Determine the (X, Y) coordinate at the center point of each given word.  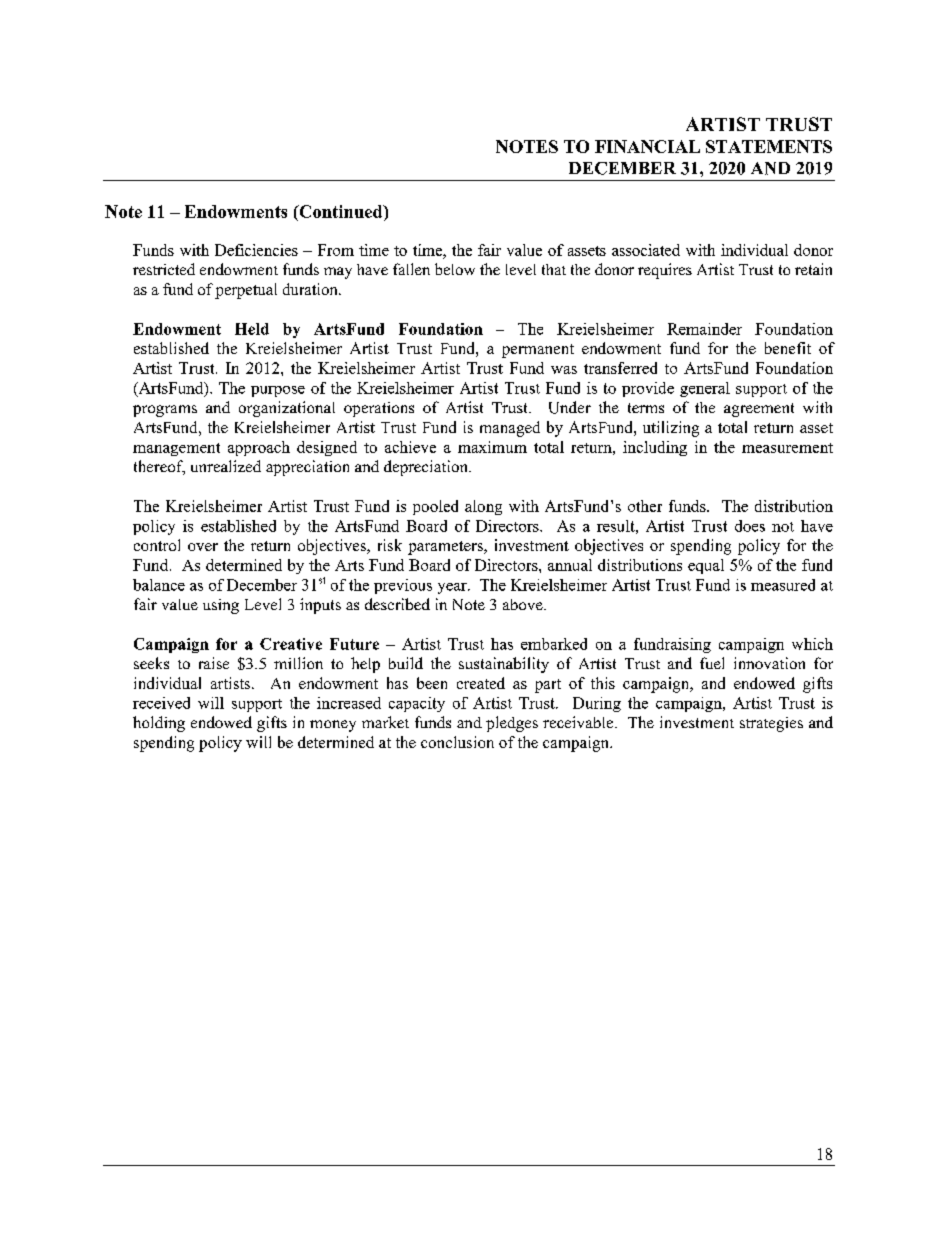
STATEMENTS (769, 146)
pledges (512, 724)
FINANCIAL (647, 146)
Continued (341, 213)
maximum (492, 447)
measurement (787, 448)
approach (259, 448)
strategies (771, 724)
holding (159, 724)
